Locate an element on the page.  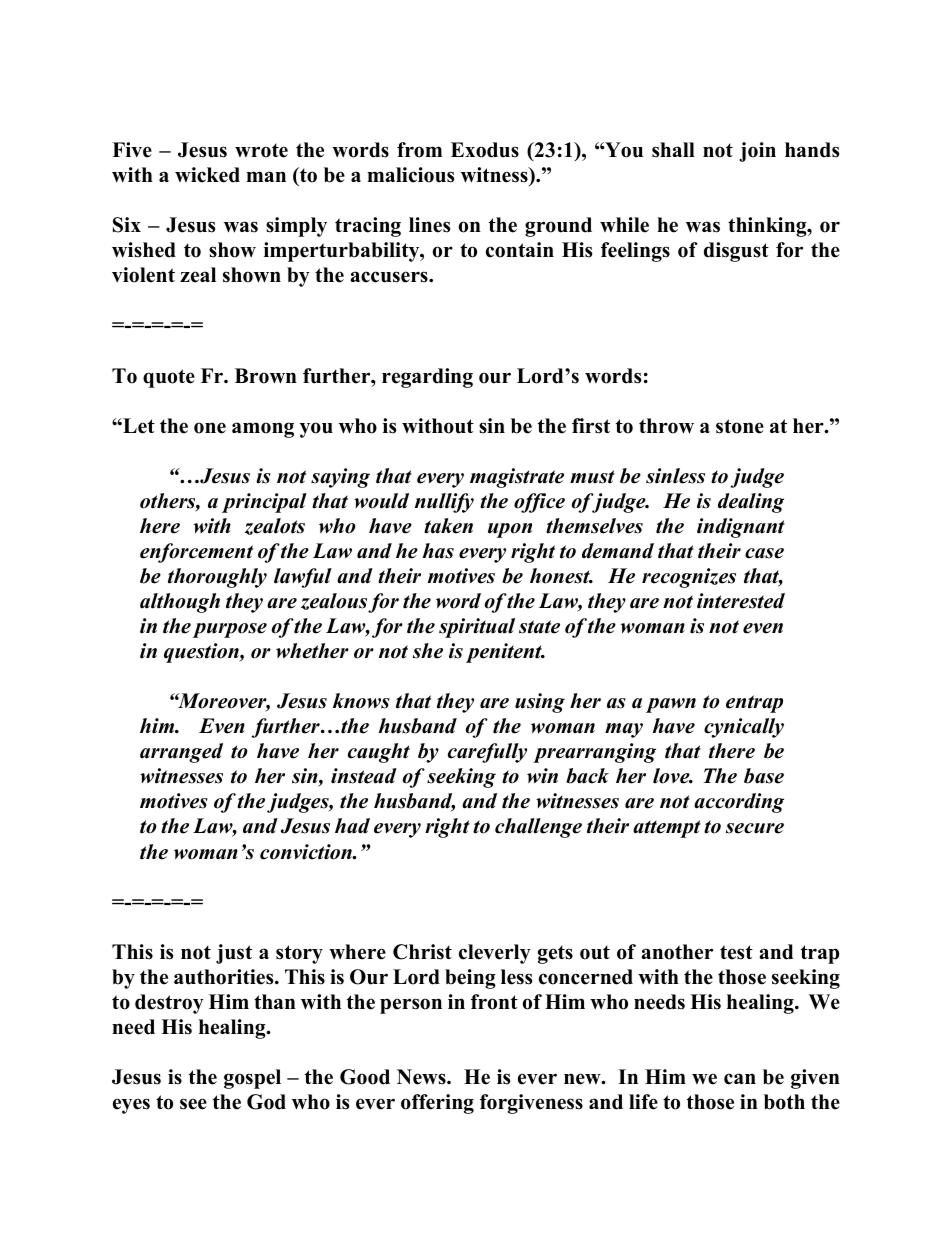
carefully is located at coordinates (487, 753).
